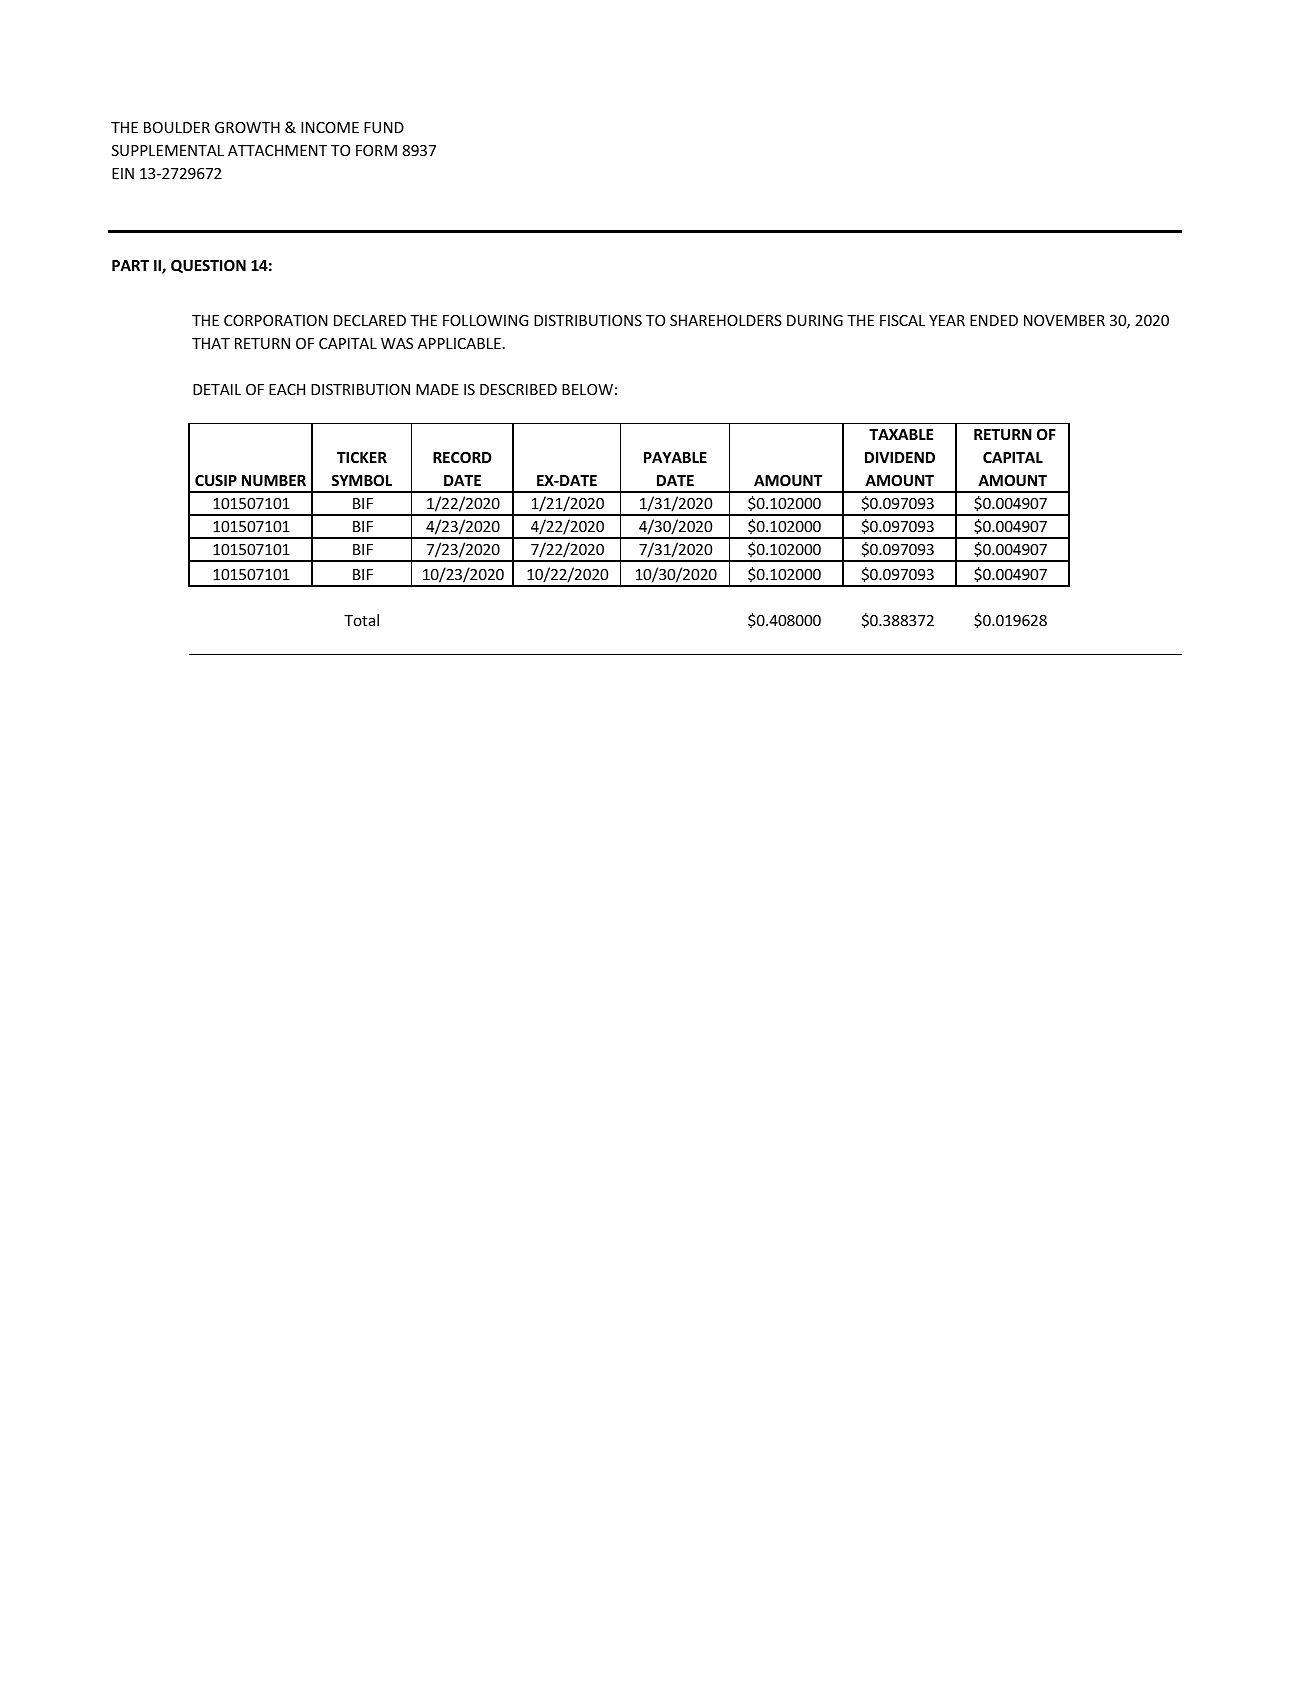  What do you see at coordinates (587, 389) in the screenshot?
I see `BELOW` at bounding box center [587, 389].
